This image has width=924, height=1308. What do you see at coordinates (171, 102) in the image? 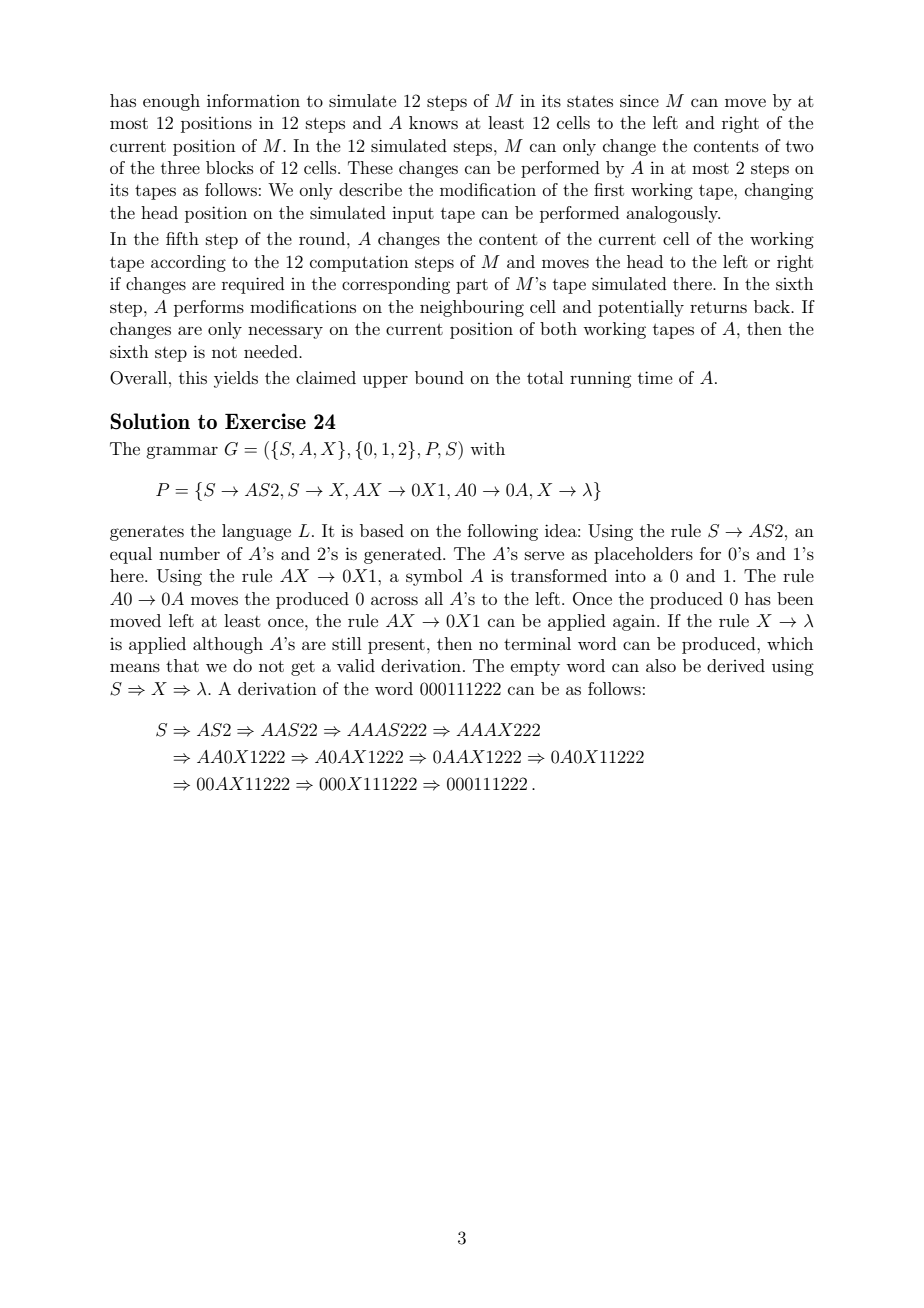
I see `enough` at bounding box center [171, 102].
